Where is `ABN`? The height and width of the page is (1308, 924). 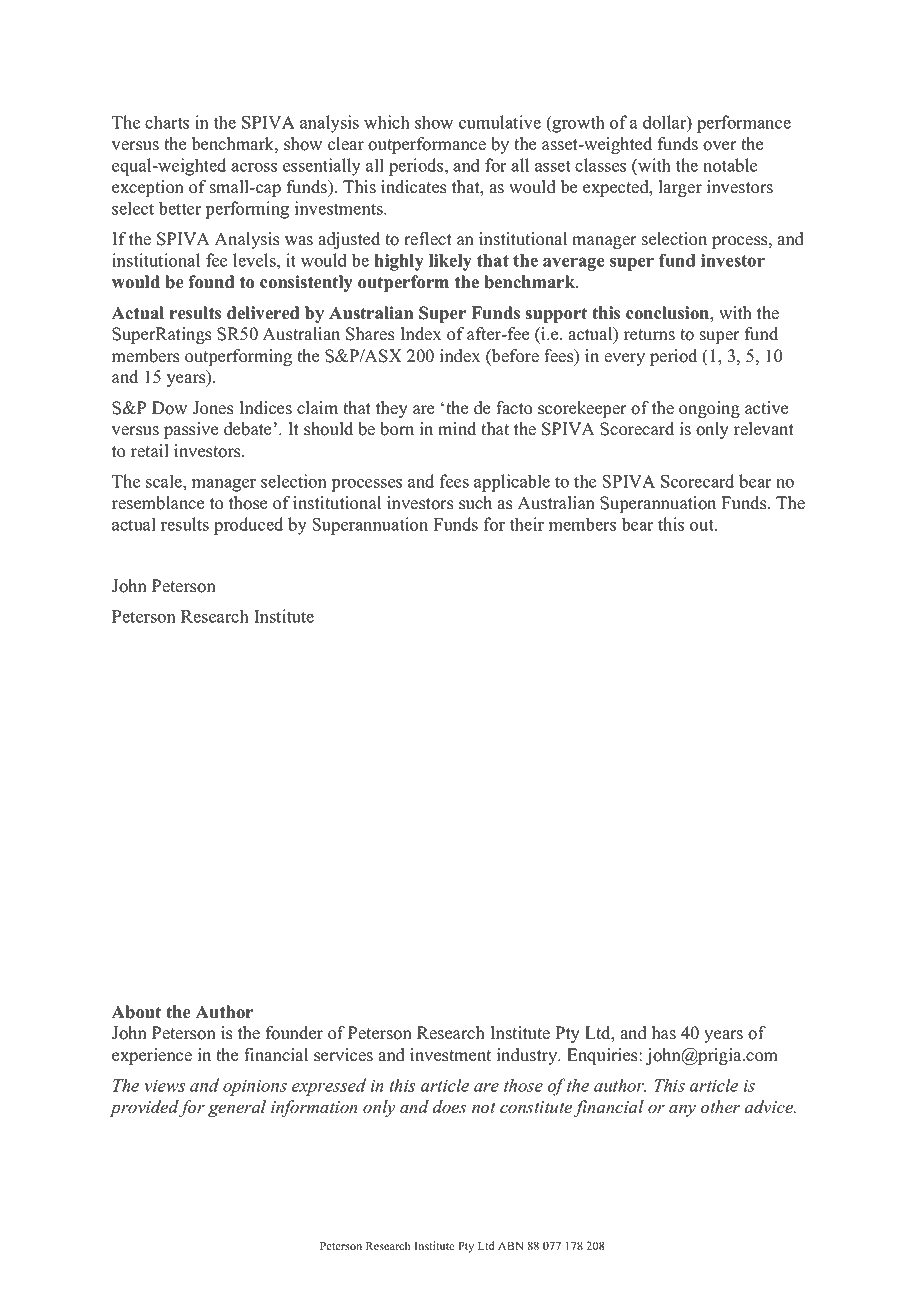
ABN is located at coordinates (510, 1245).
